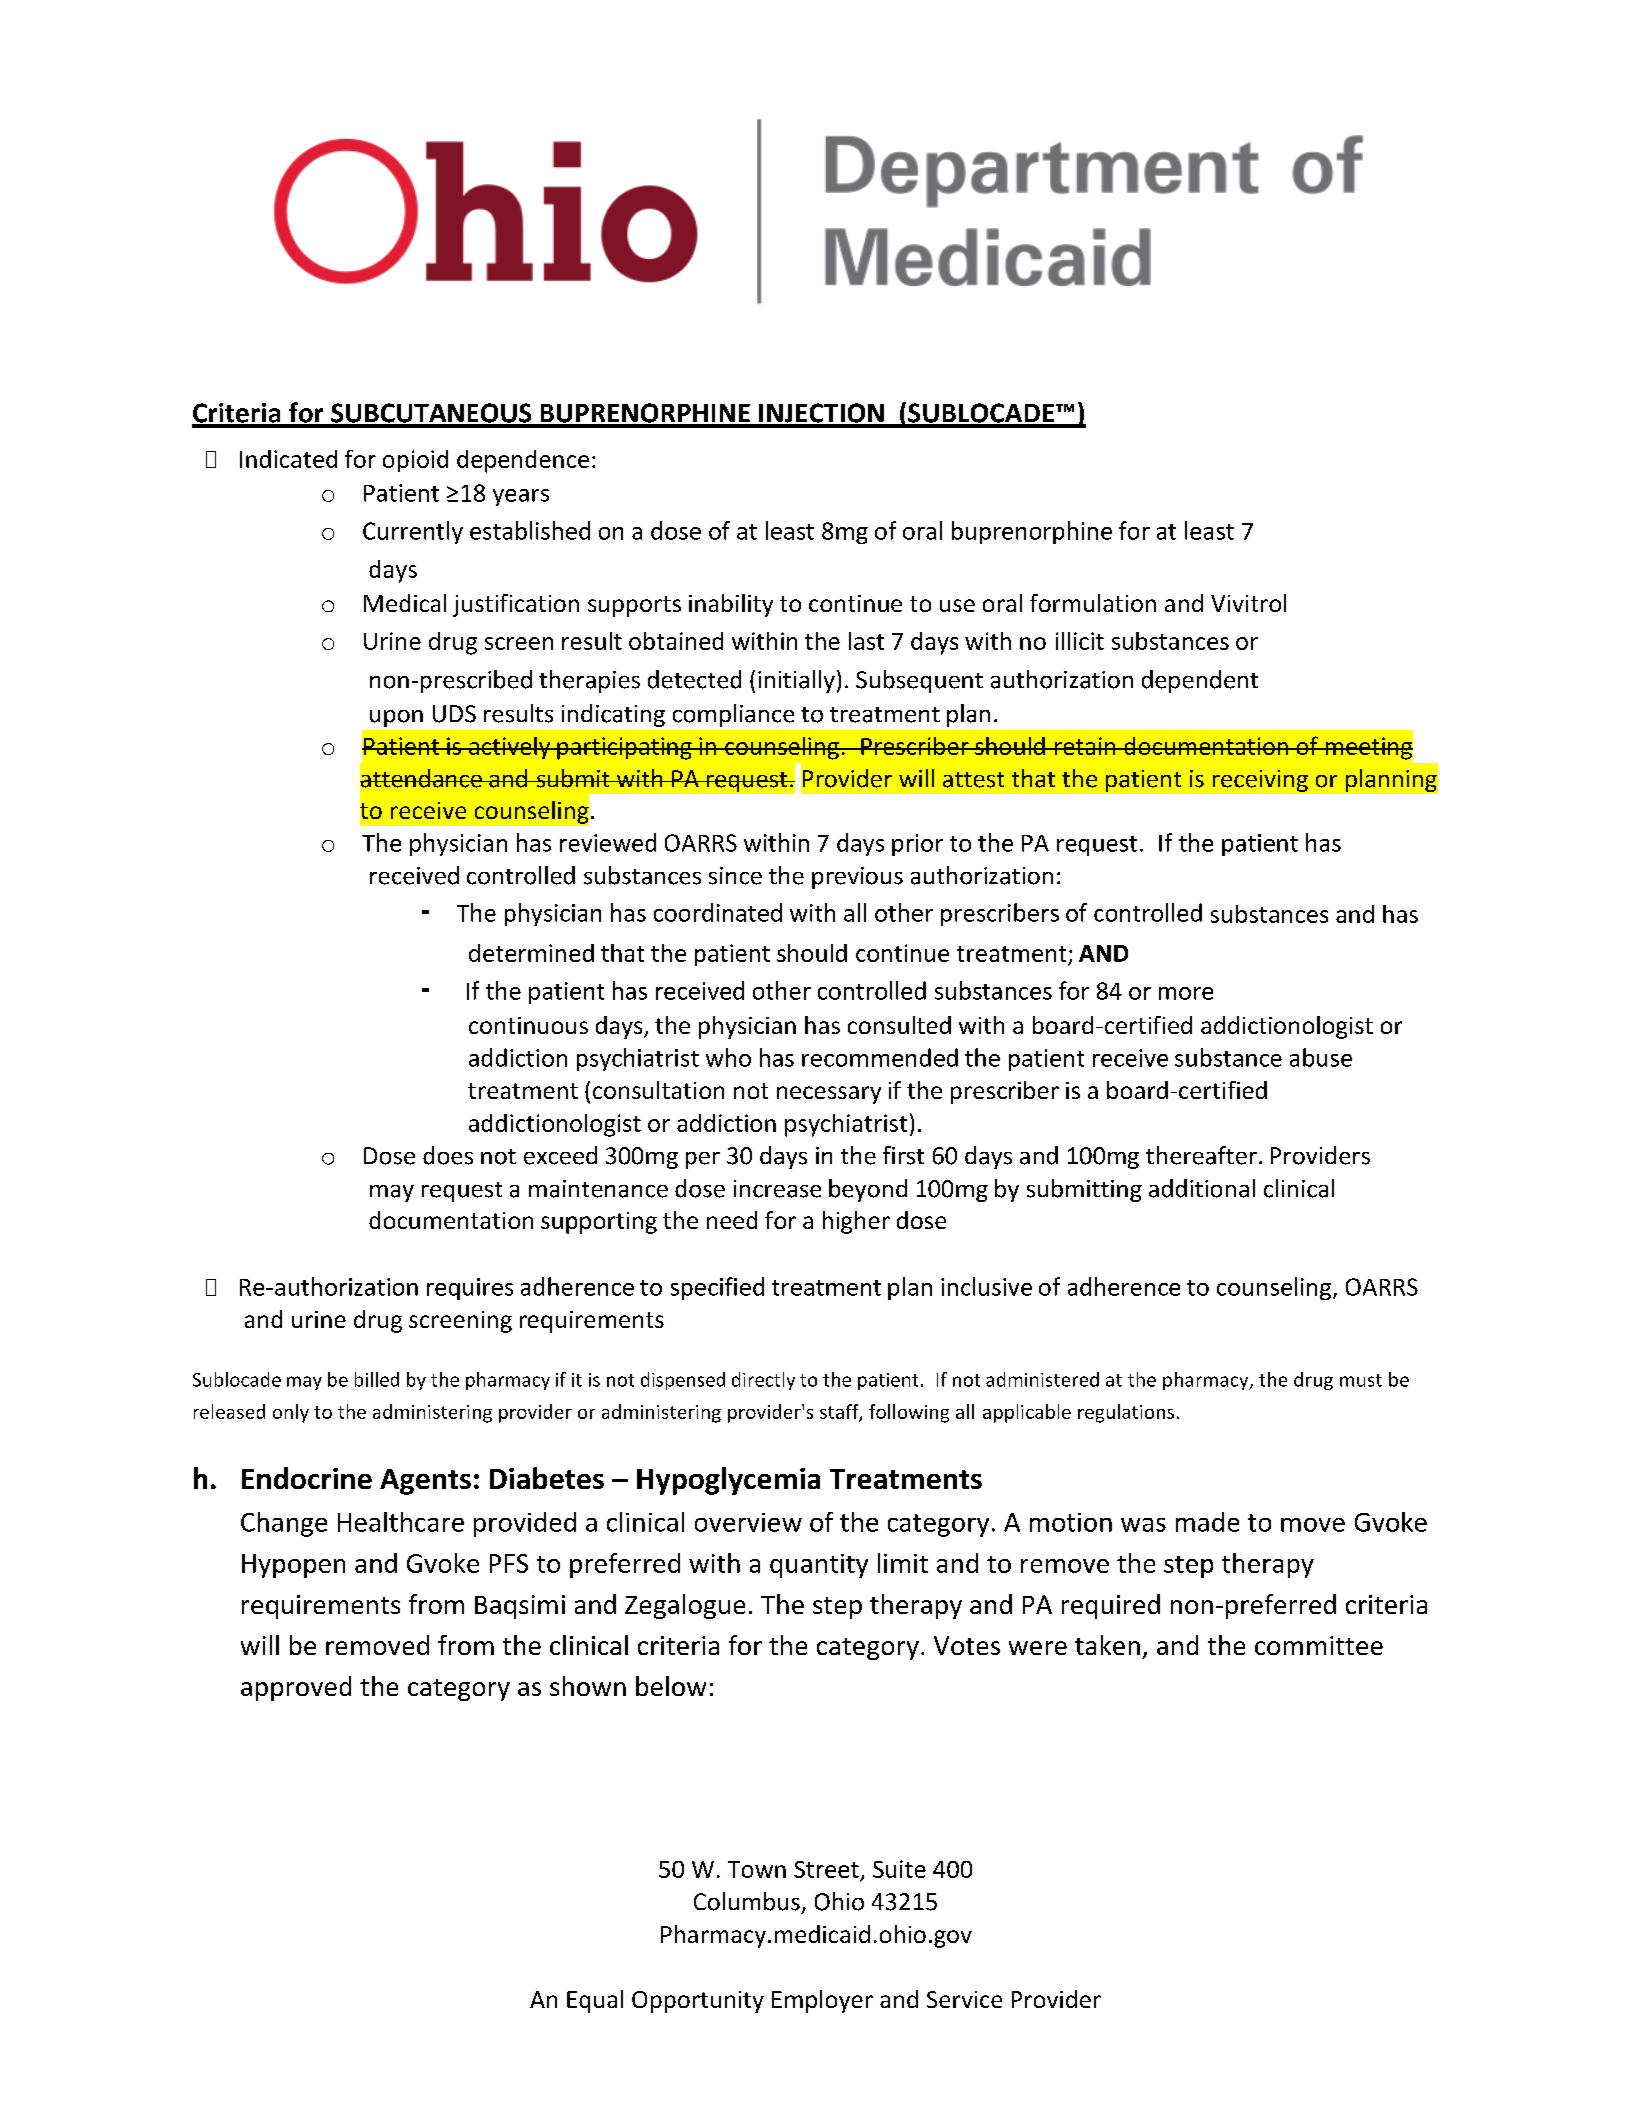 The width and height of the page is (1631, 2111). I want to click on Employer, so click(822, 2001).
